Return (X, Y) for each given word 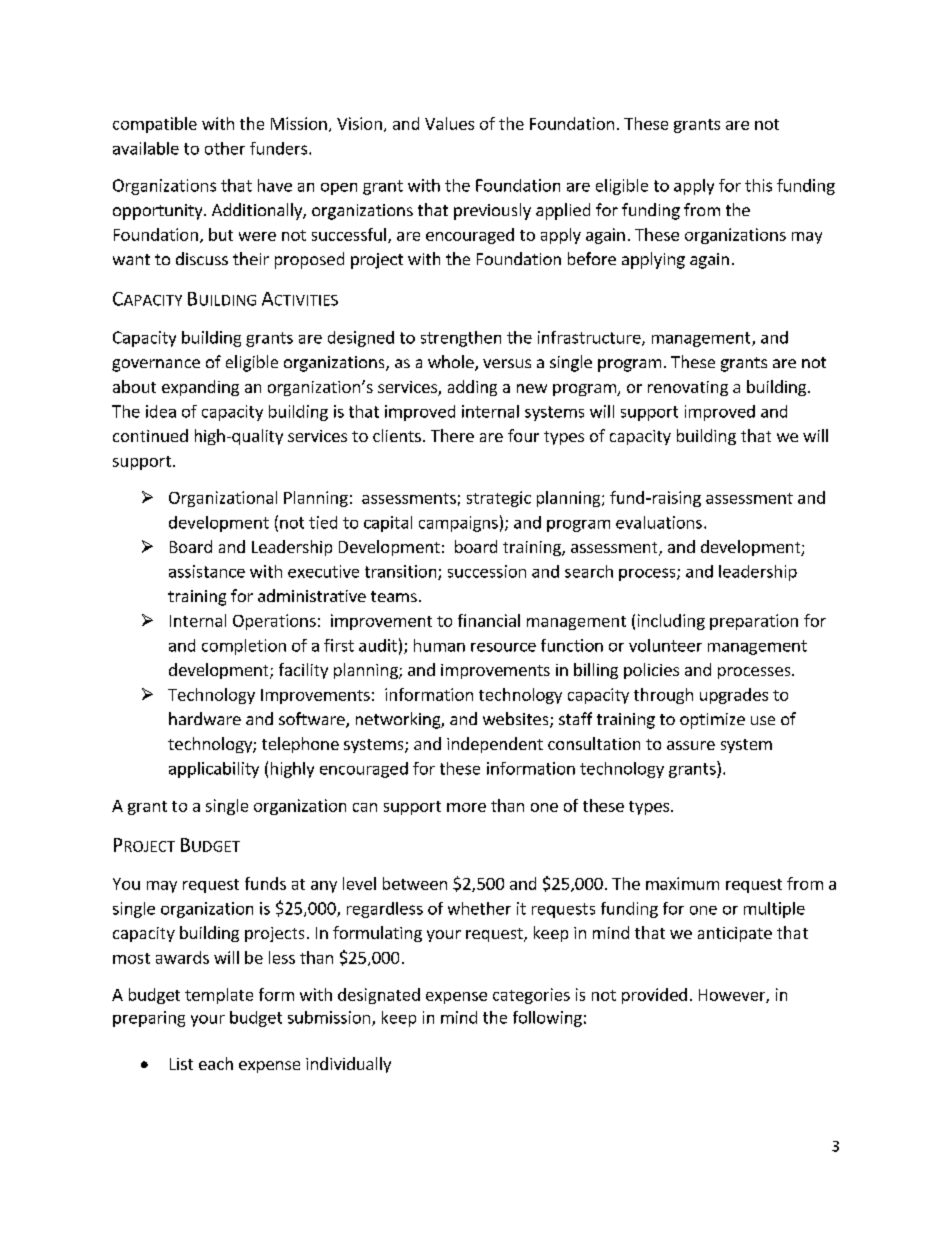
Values (449, 123)
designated (379, 996)
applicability (214, 770)
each (216, 1063)
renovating (688, 388)
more (466, 807)
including (671, 622)
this (758, 185)
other (225, 148)
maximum (682, 883)
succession (487, 571)
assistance (207, 571)
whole (452, 363)
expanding (200, 388)
